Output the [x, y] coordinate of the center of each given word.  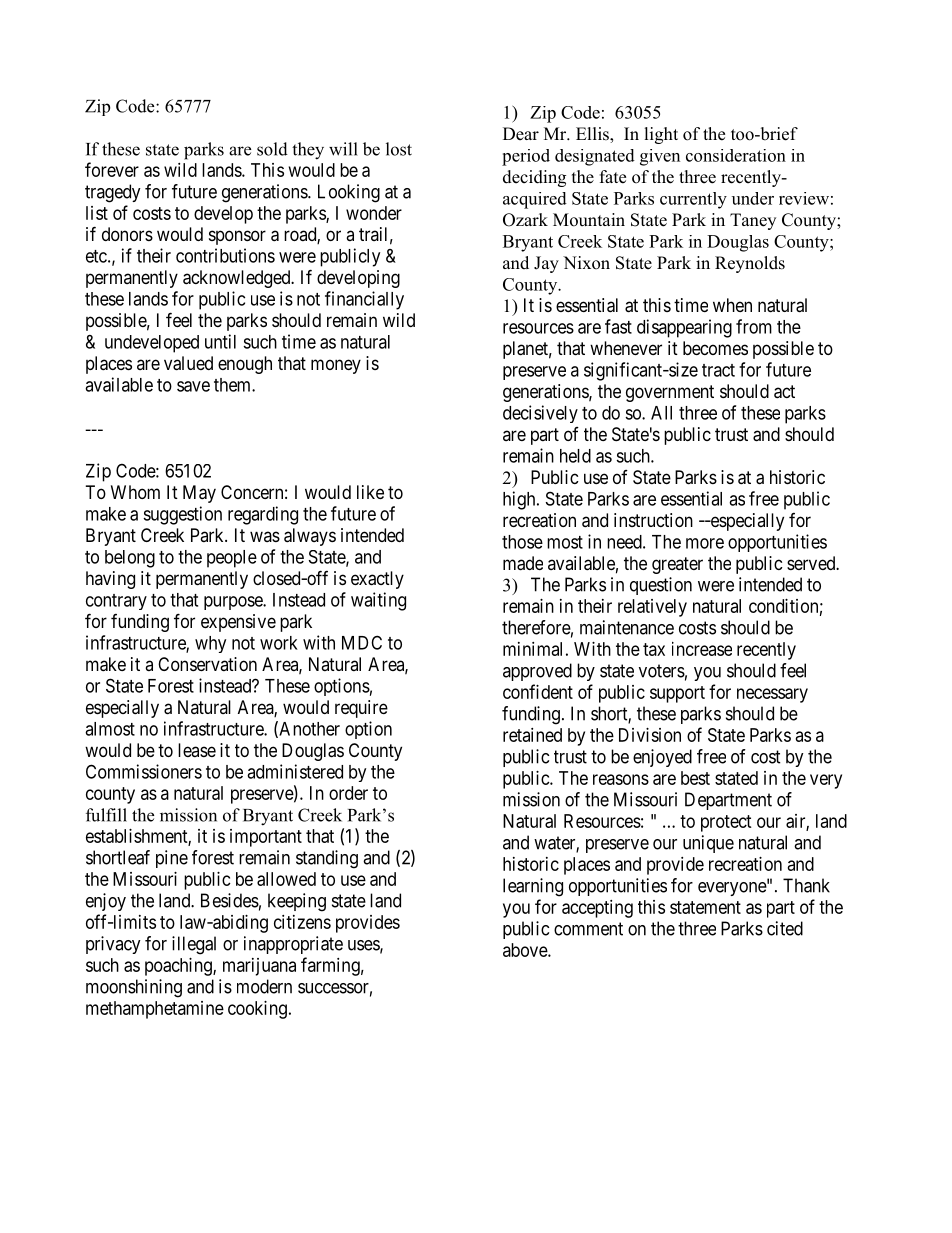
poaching [179, 967]
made [523, 563]
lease [197, 750]
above [526, 950]
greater [677, 565]
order [348, 793]
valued [188, 363]
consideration [736, 155]
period [526, 157]
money [336, 366]
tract [718, 370]
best [695, 778]
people [232, 559]
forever [112, 169]
